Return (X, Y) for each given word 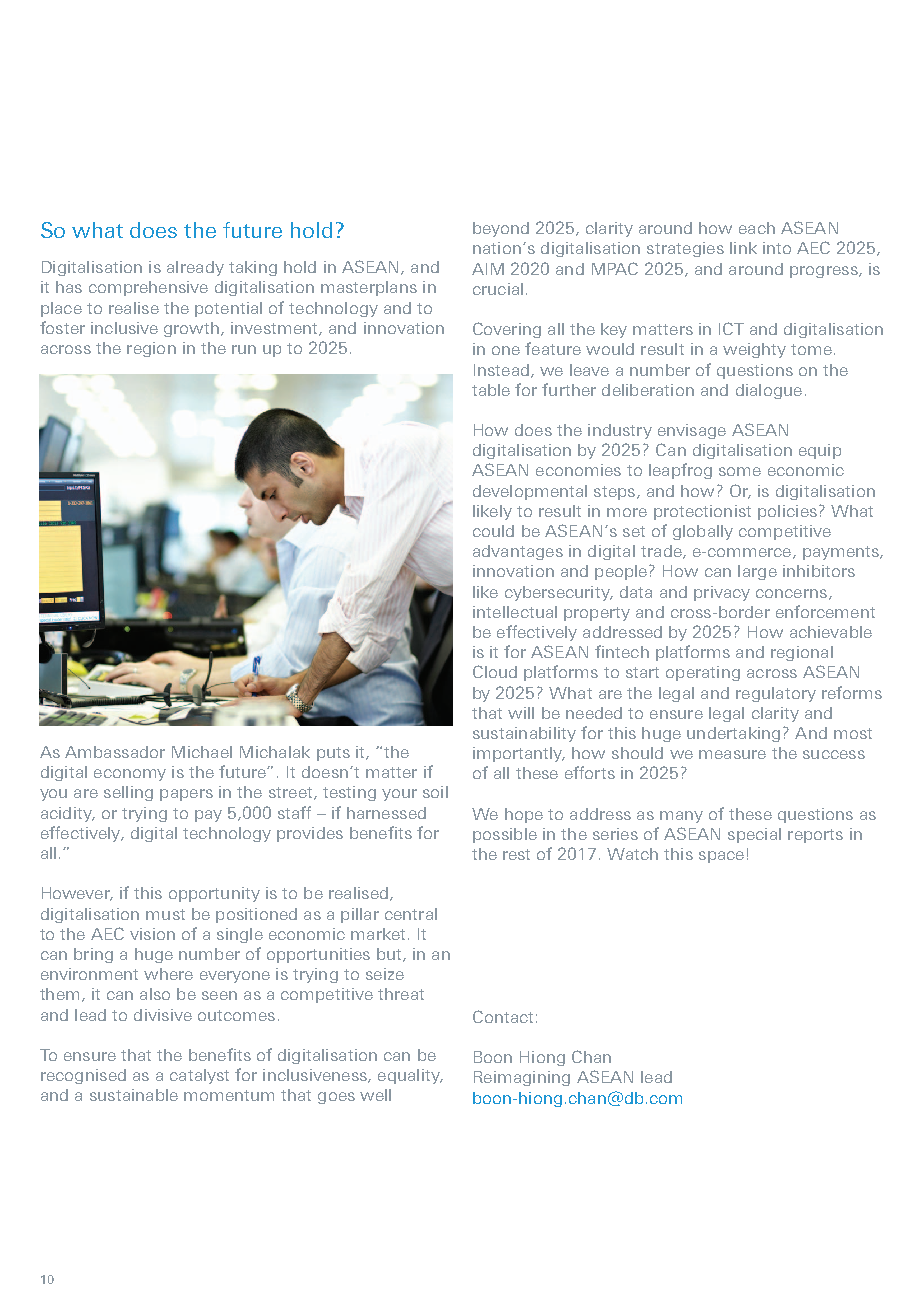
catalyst (199, 1076)
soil (435, 792)
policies (787, 512)
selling (128, 793)
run (244, 349)
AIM (488, 269)
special (754, 835)
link (743, 248)
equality (410, 1076)
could (493, 531)
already (195, 268)
